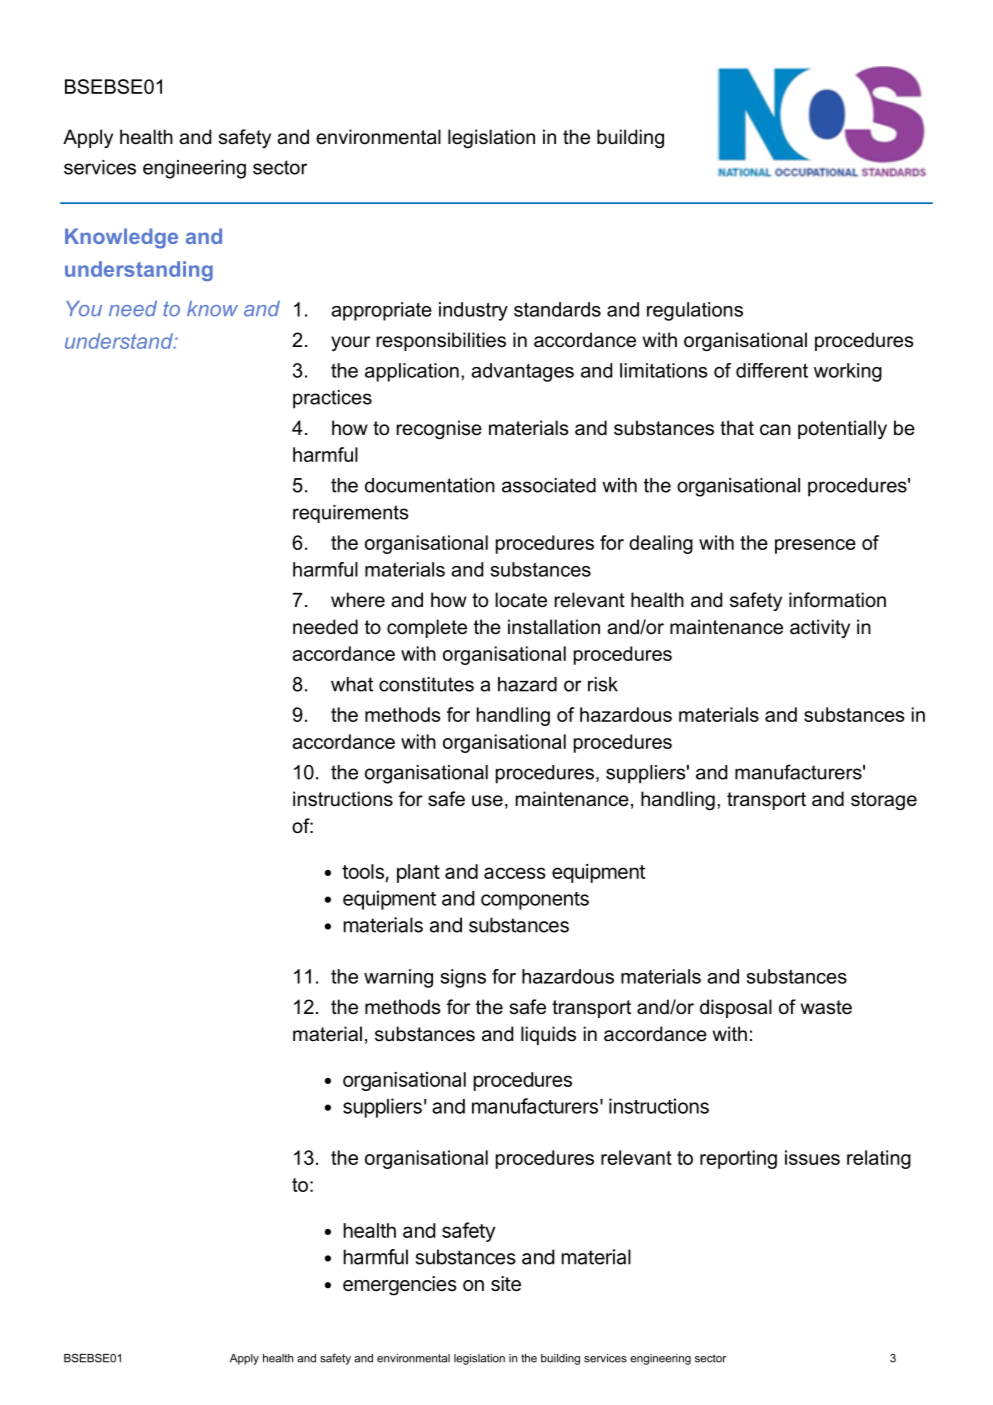 This document has height=1405, width=993. I want to click on warning, so click(398, 978).
